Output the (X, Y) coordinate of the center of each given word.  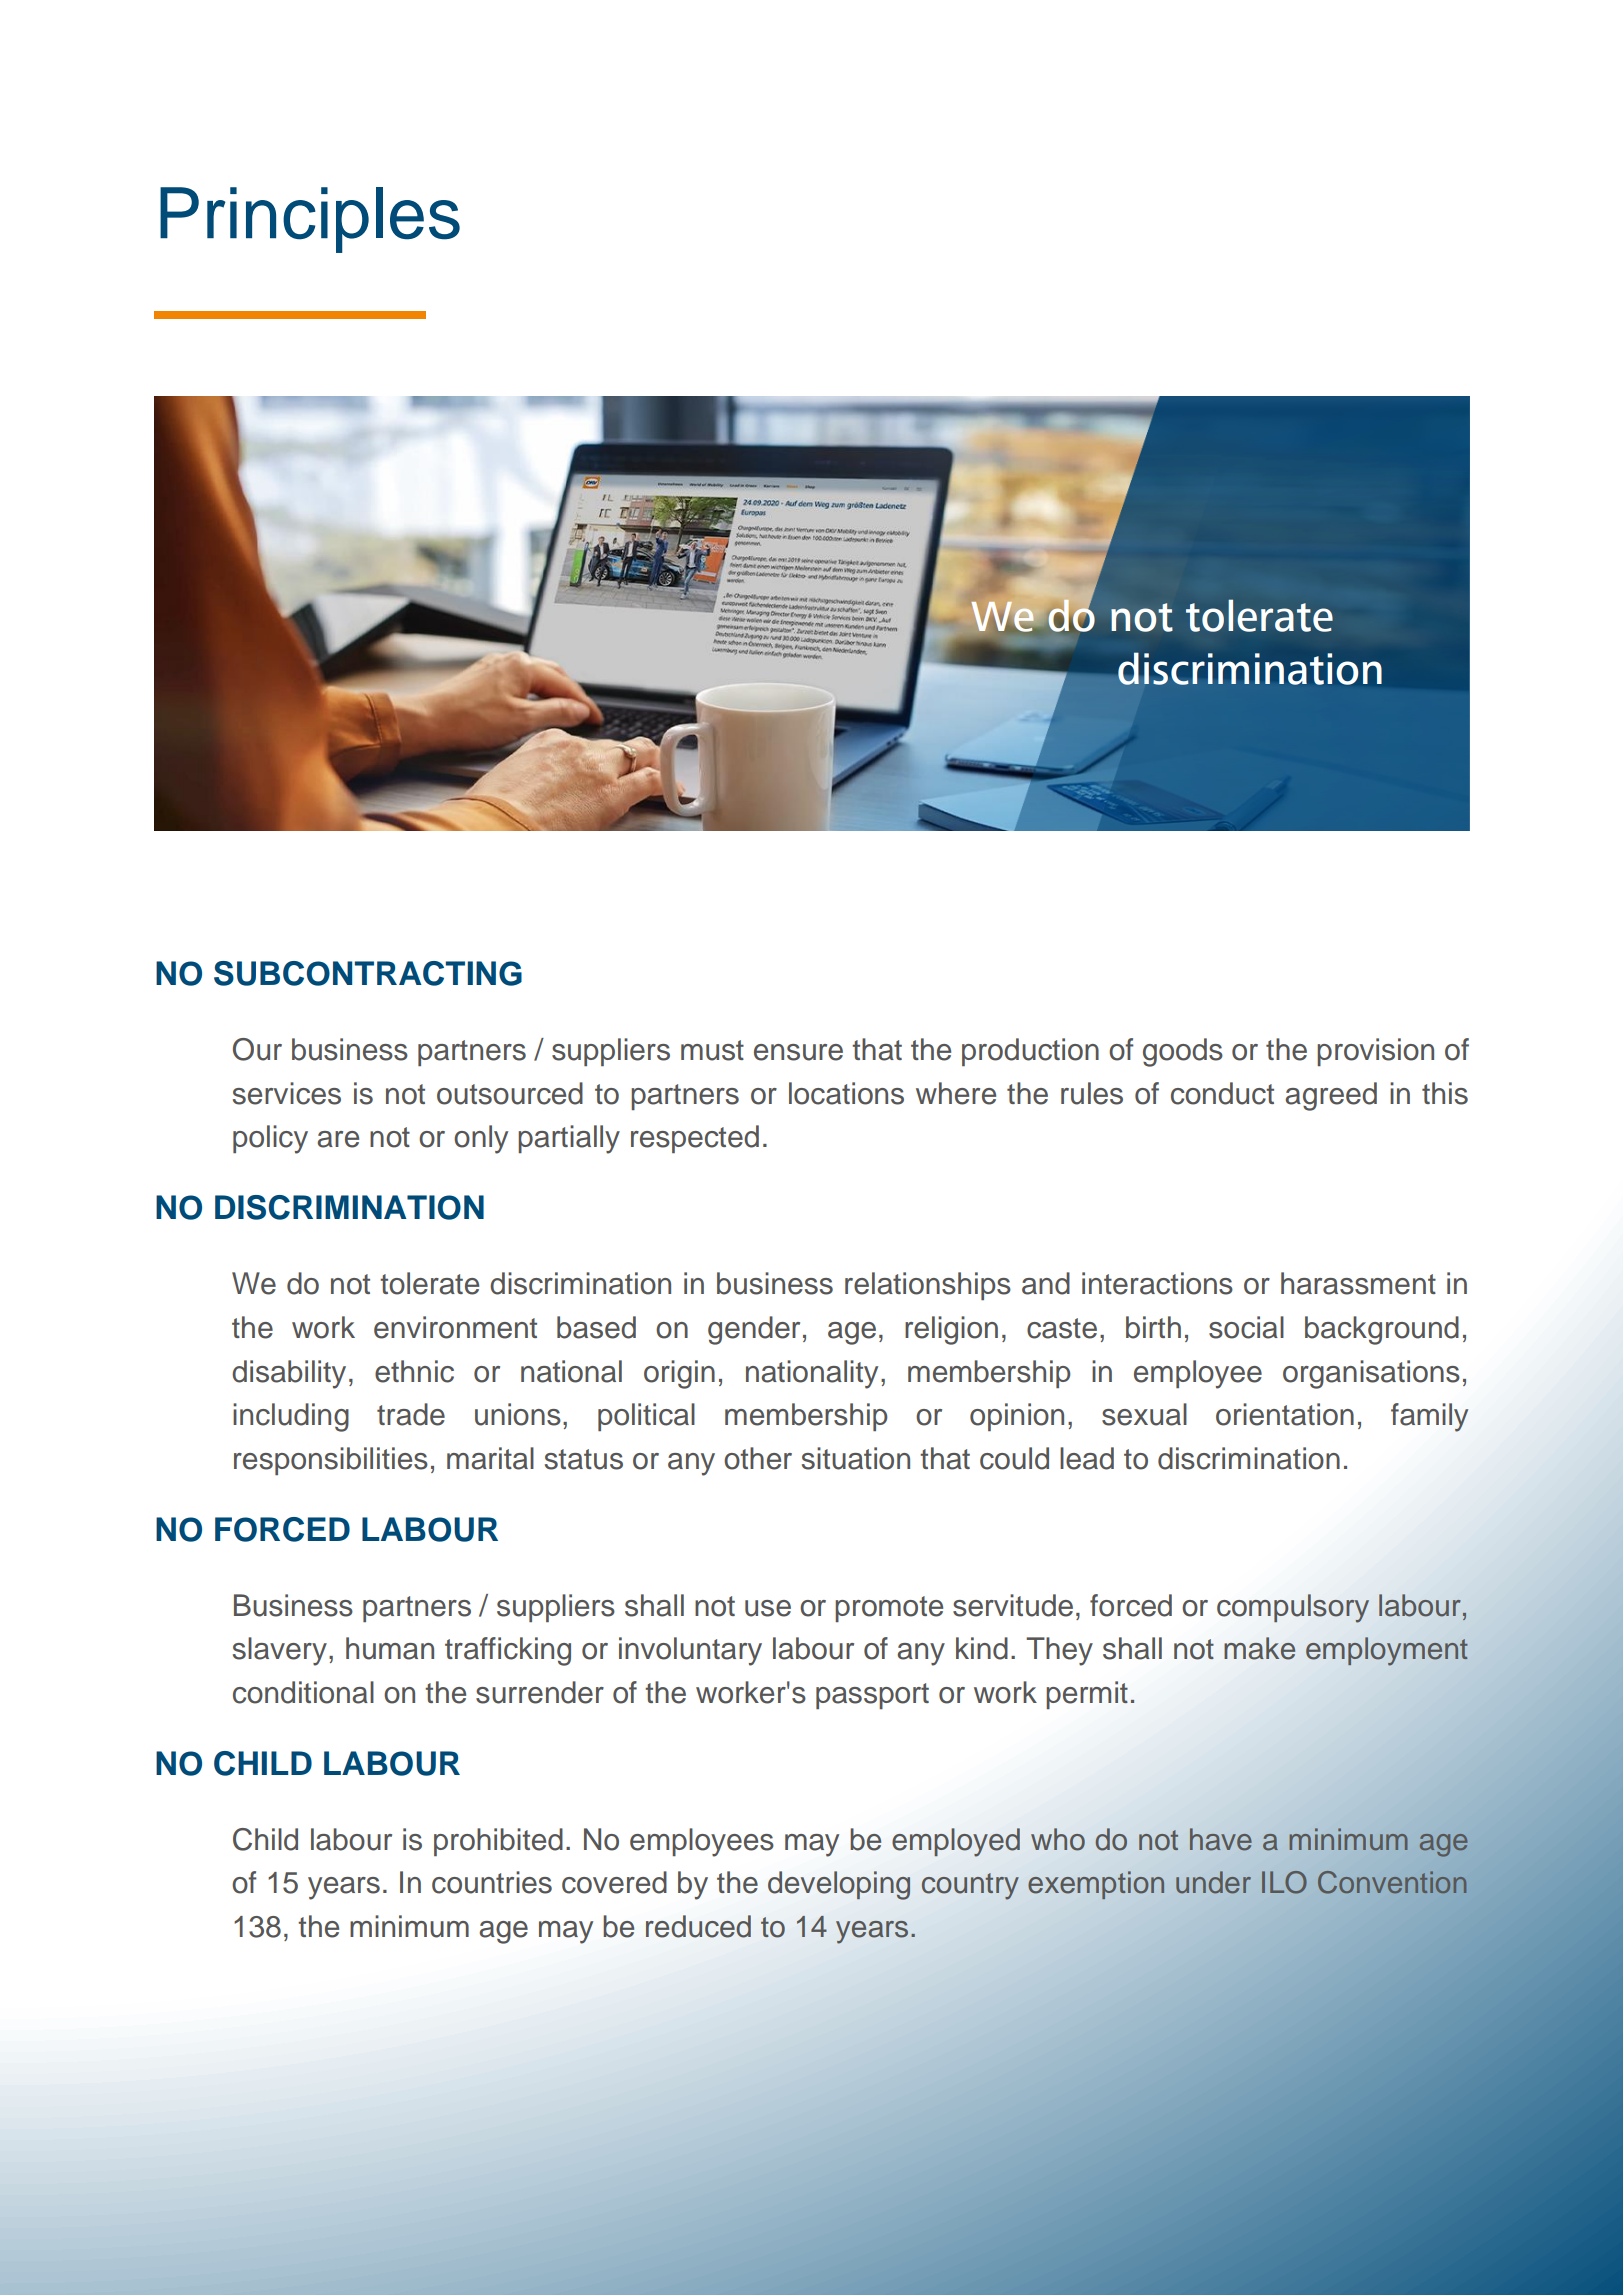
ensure (798, 1052)
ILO (1284, 1882)
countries (492, 1882)
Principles (310, 220)
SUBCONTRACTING (368, 973)
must (712, 1050)
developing (839, 1885)
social (1246, 1327)
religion (951, 1330)
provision (1375, 1052)
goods (1183, 1052)
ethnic (414, 1371)
